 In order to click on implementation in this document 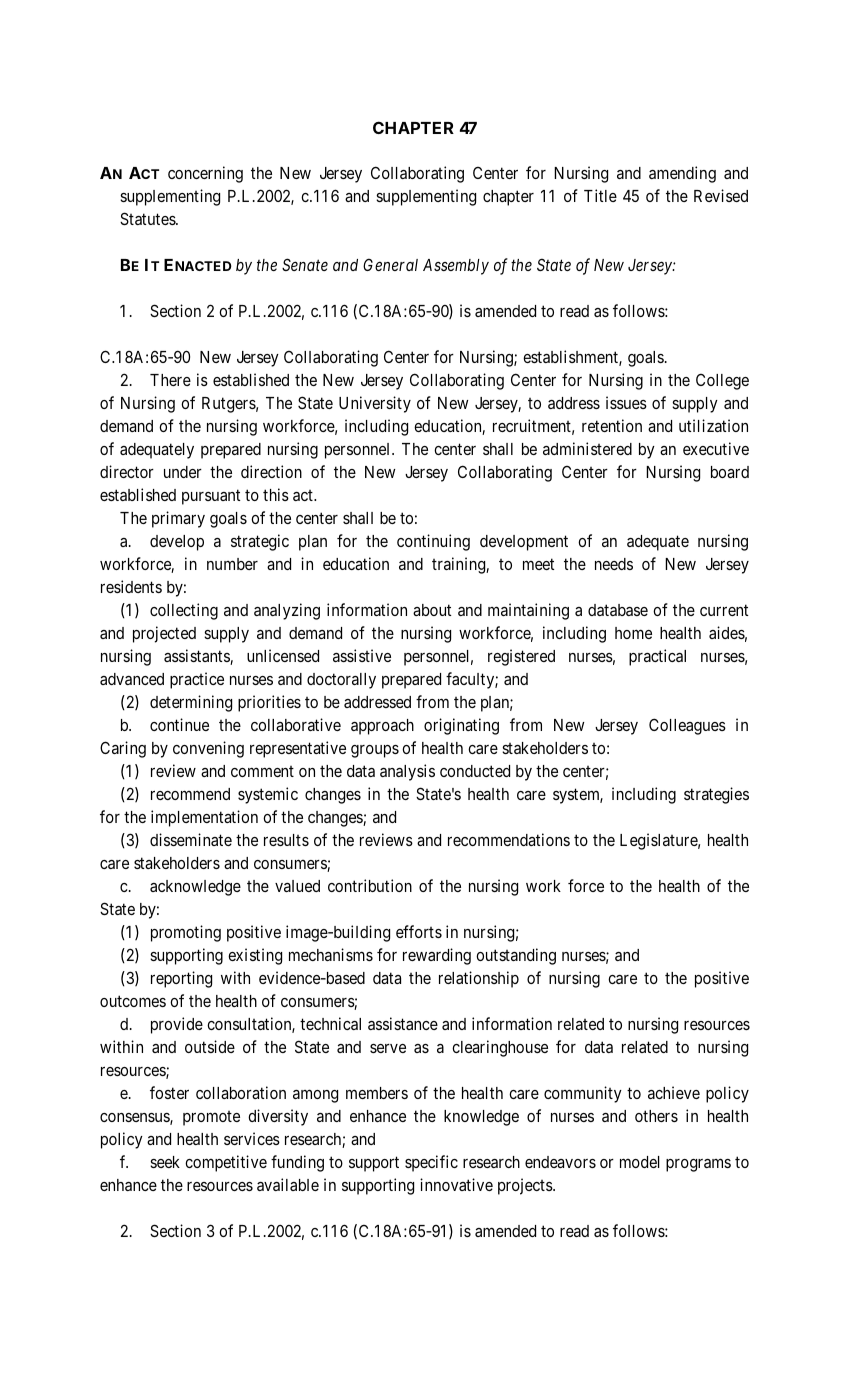, I will do `click(204, 818)`.
